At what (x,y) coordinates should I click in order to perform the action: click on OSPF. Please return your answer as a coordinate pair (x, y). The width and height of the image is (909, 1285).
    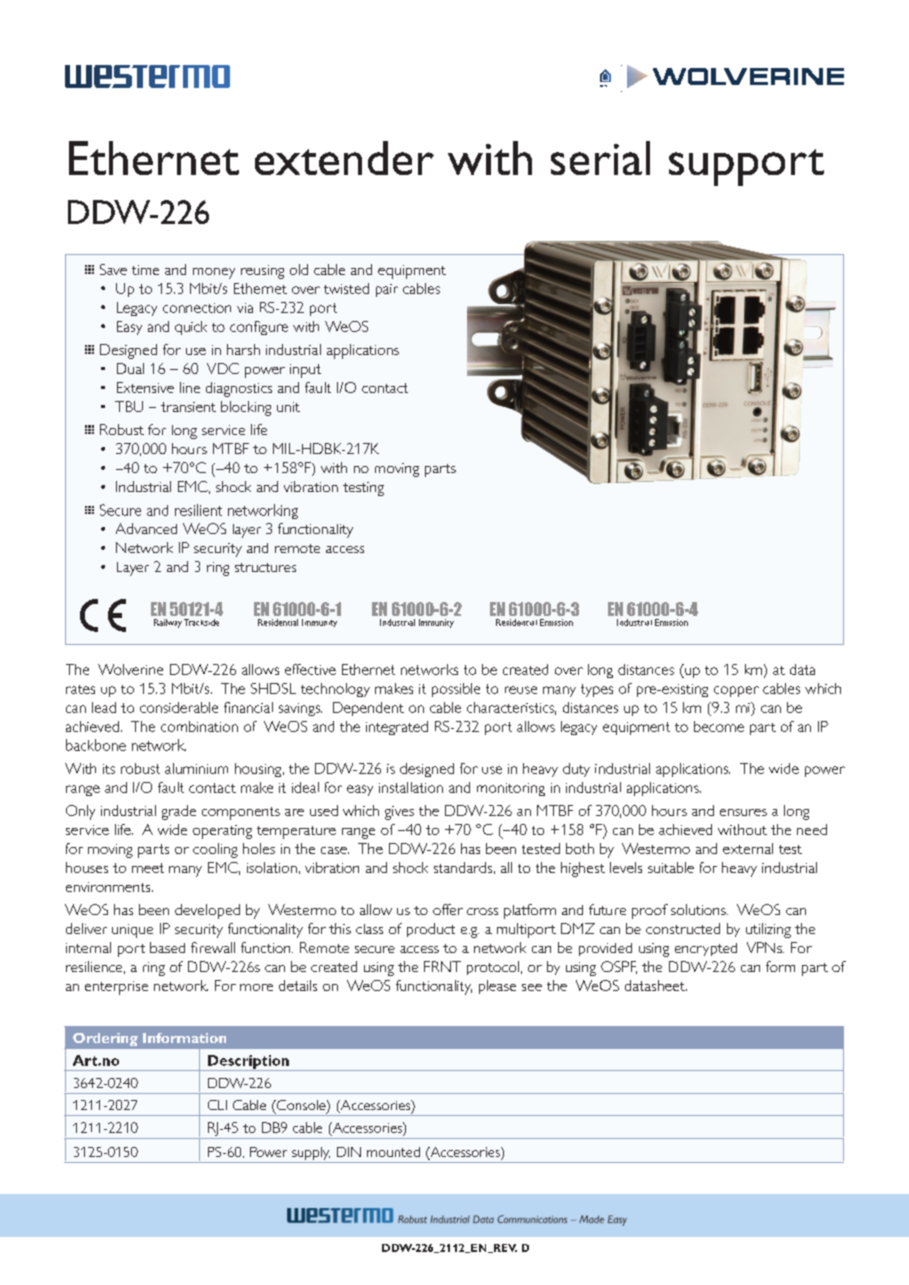
    Looking at the image, I should click on (619, 967).
